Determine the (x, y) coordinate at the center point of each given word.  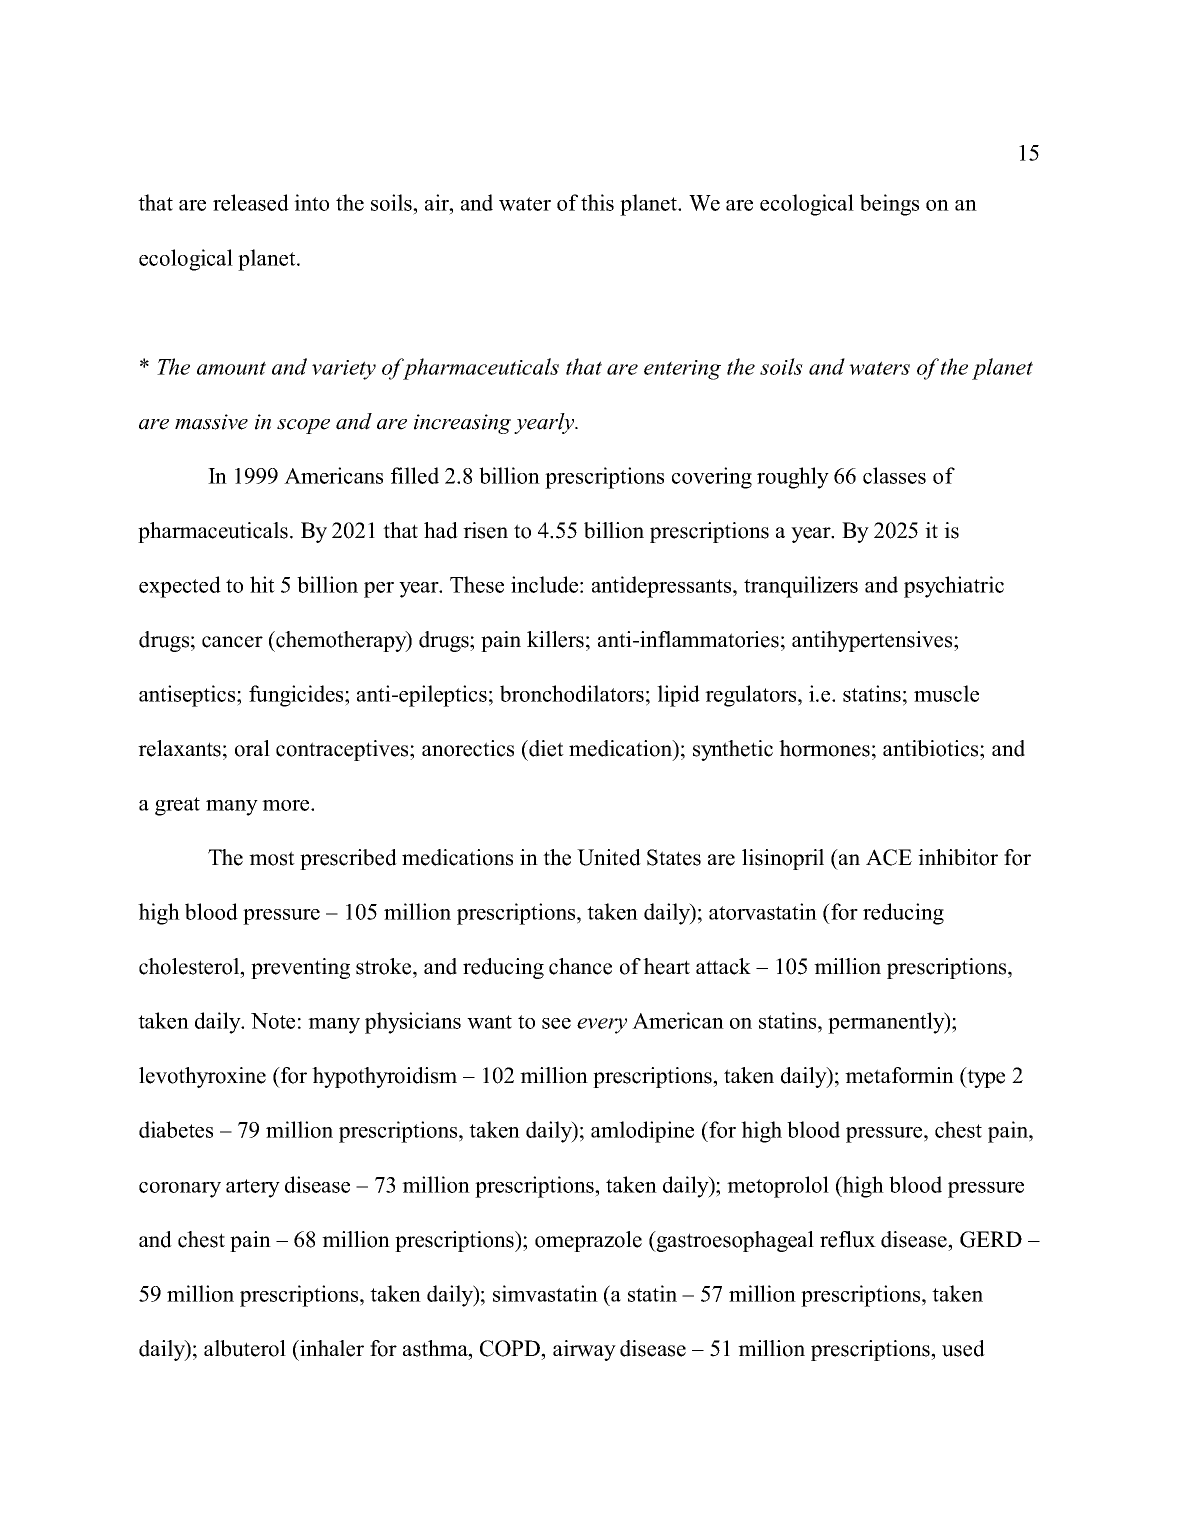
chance (580, 966)
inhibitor (958, 857)
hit (262, 584)
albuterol (245, 1348)
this (597, 202)
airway (584, 1350)
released (251, 202)
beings (889, 205)
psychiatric (954, 587)
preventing (300, 968)
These (477, 584)
